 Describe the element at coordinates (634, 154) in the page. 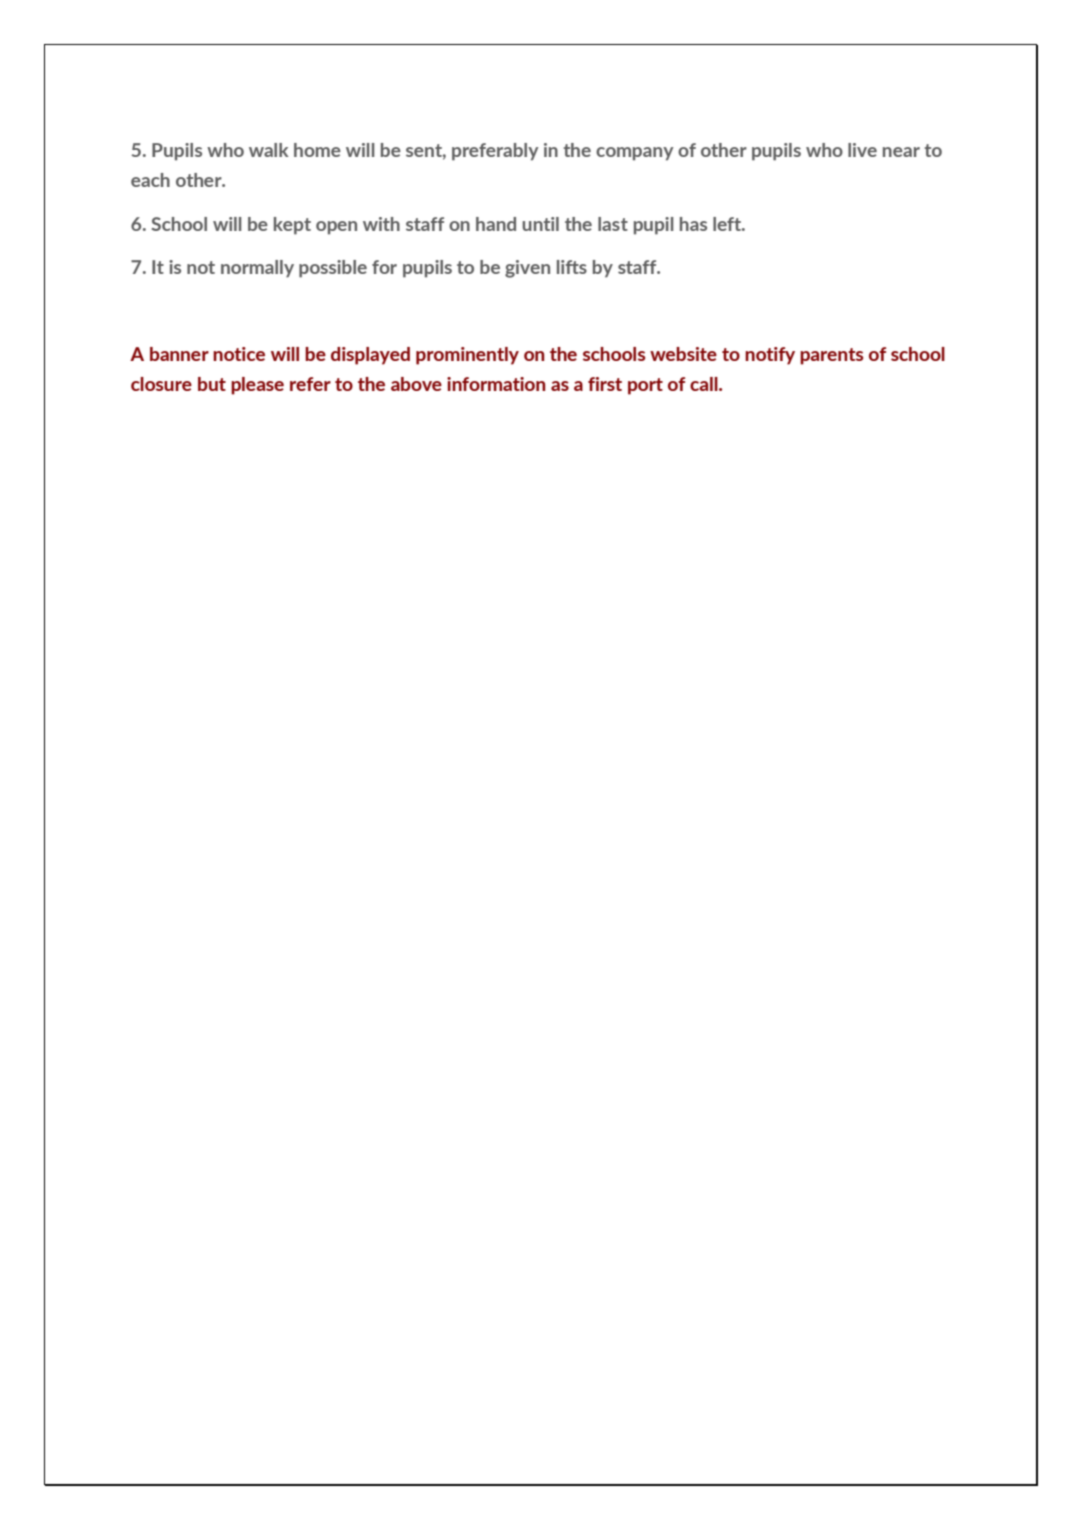

I see `company` at that location.
